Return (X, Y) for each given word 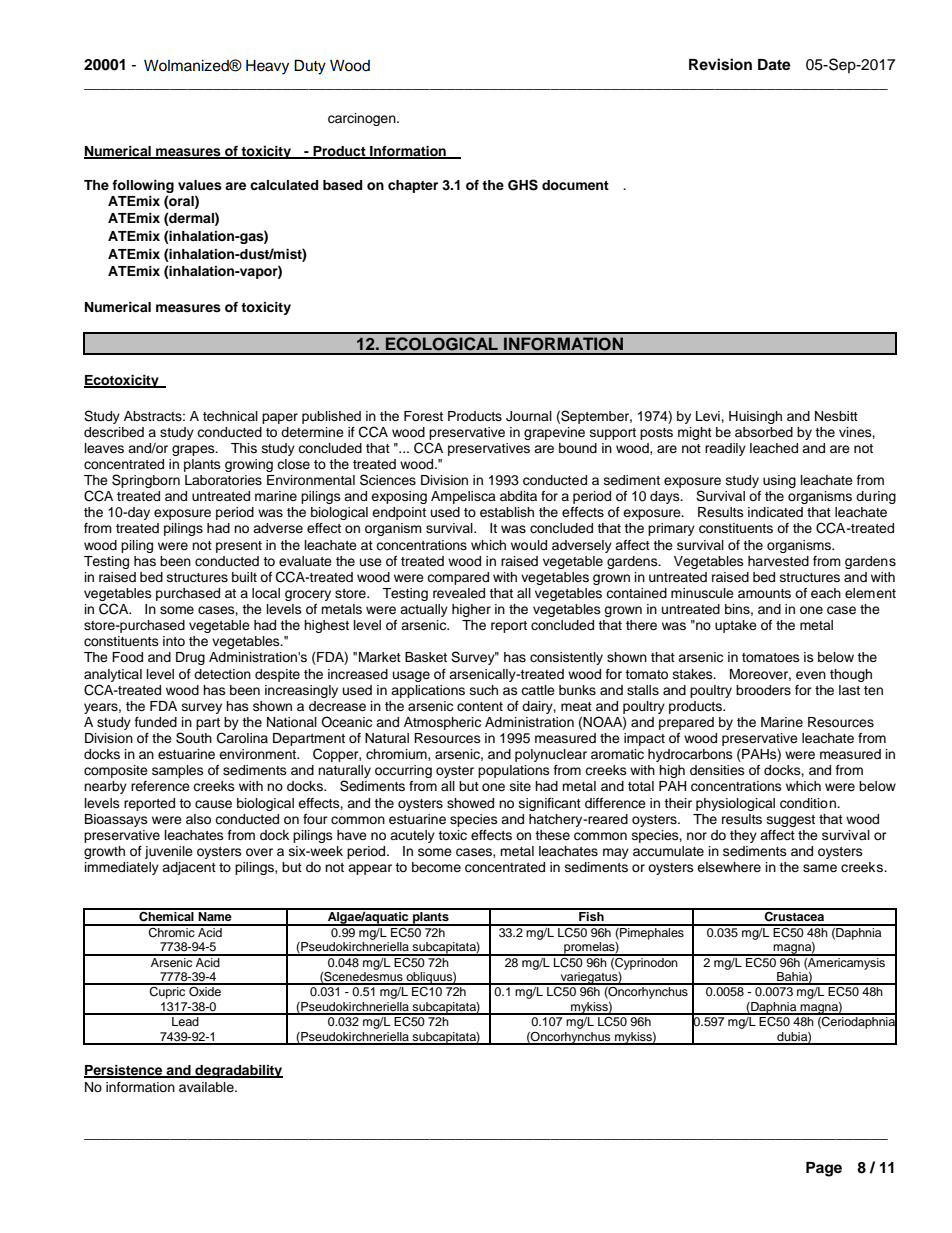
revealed (459, 593)
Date (774, 65)
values (200, 185)
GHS (523, 185)
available (207, 1087)
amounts (764, 593)
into (174, 641)
